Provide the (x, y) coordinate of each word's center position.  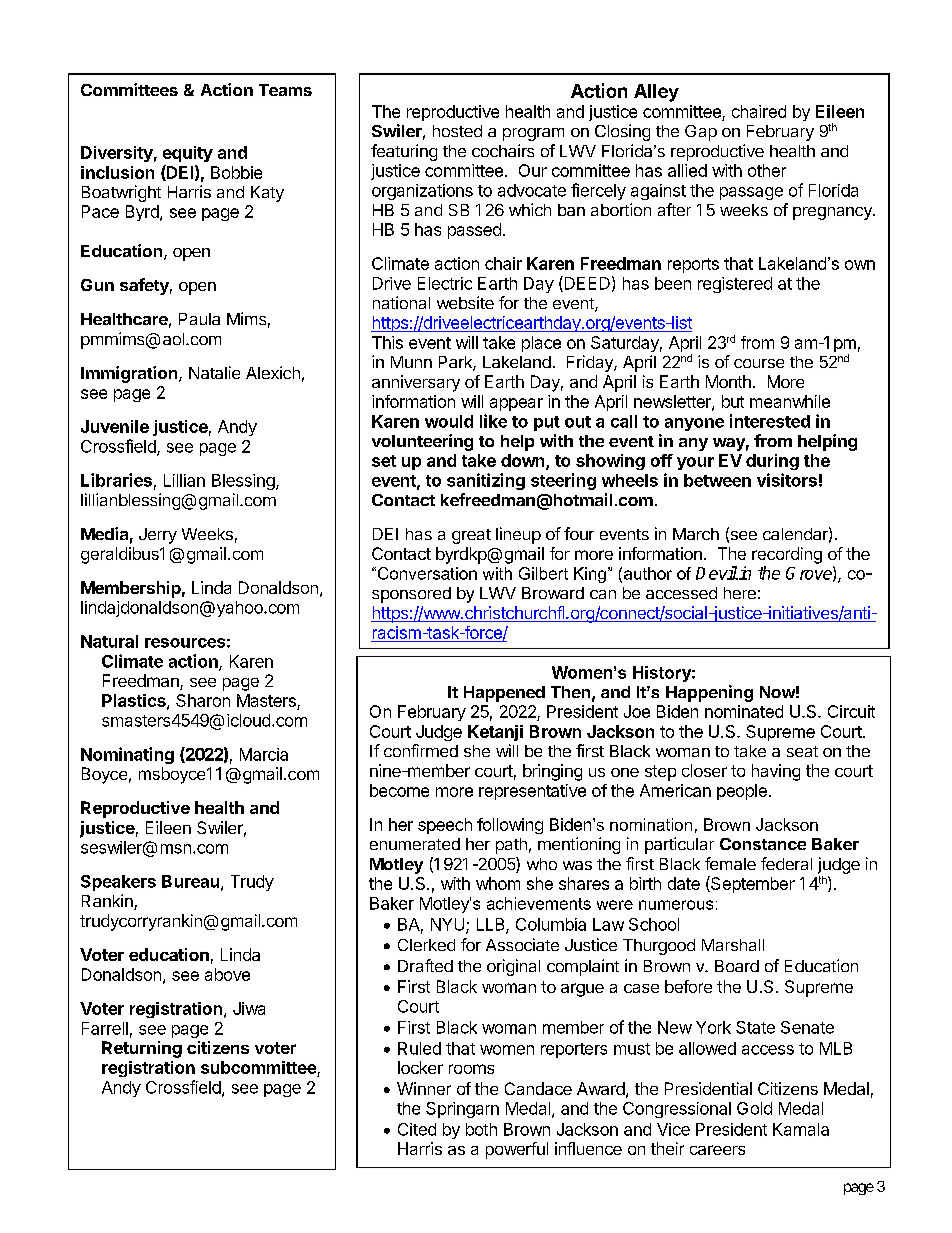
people (742, 792)
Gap (701, 133)
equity (188, 154)
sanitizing (486, 481)
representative (532, 792)
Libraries (116, 480)
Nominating (127, 755)
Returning (142, 1049)
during (772, 462)
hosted (457, 131)
